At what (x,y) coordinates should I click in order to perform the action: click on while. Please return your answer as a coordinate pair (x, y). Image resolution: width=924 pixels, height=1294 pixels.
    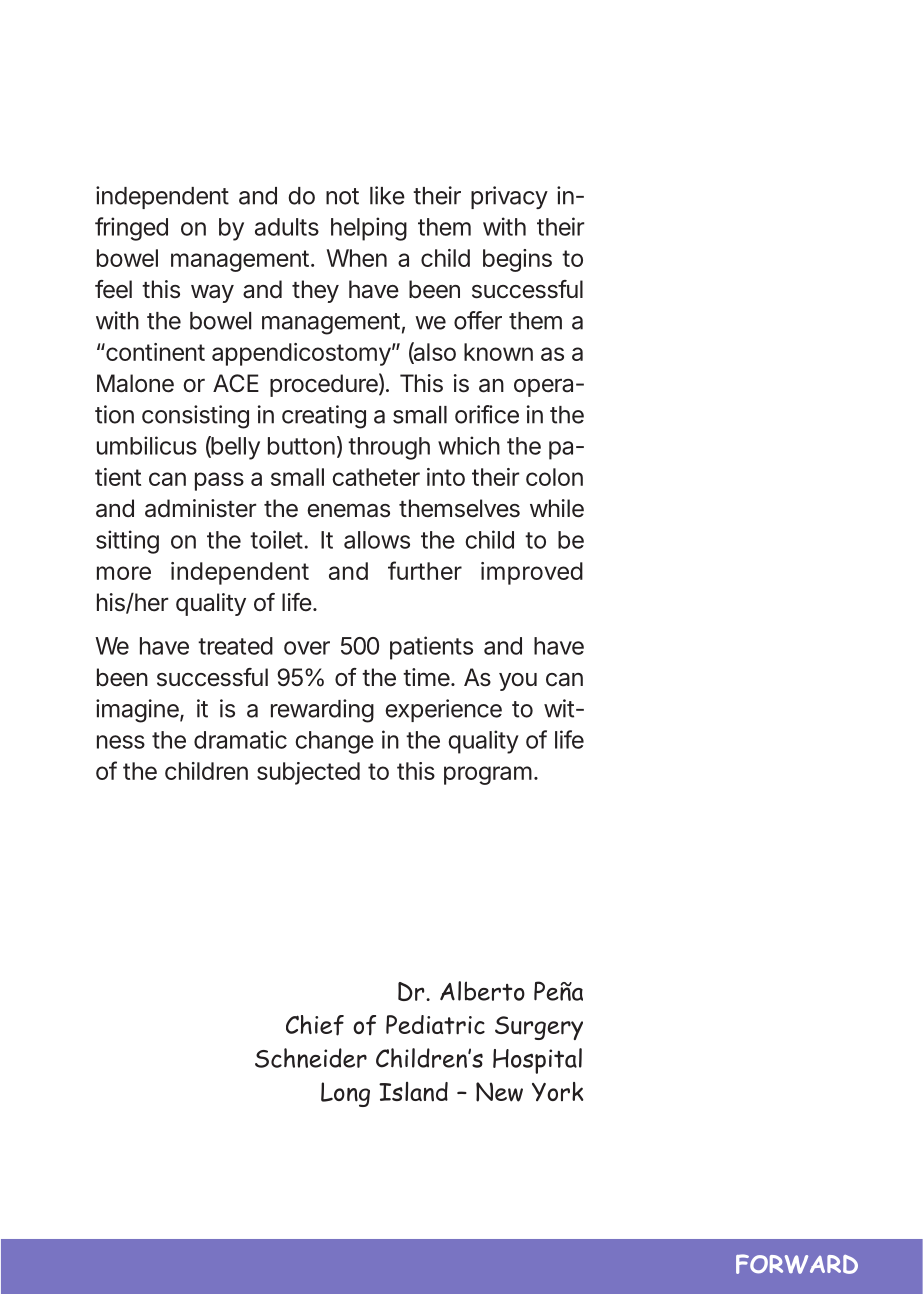
    Looking at the image, I should click on (557, 508).
